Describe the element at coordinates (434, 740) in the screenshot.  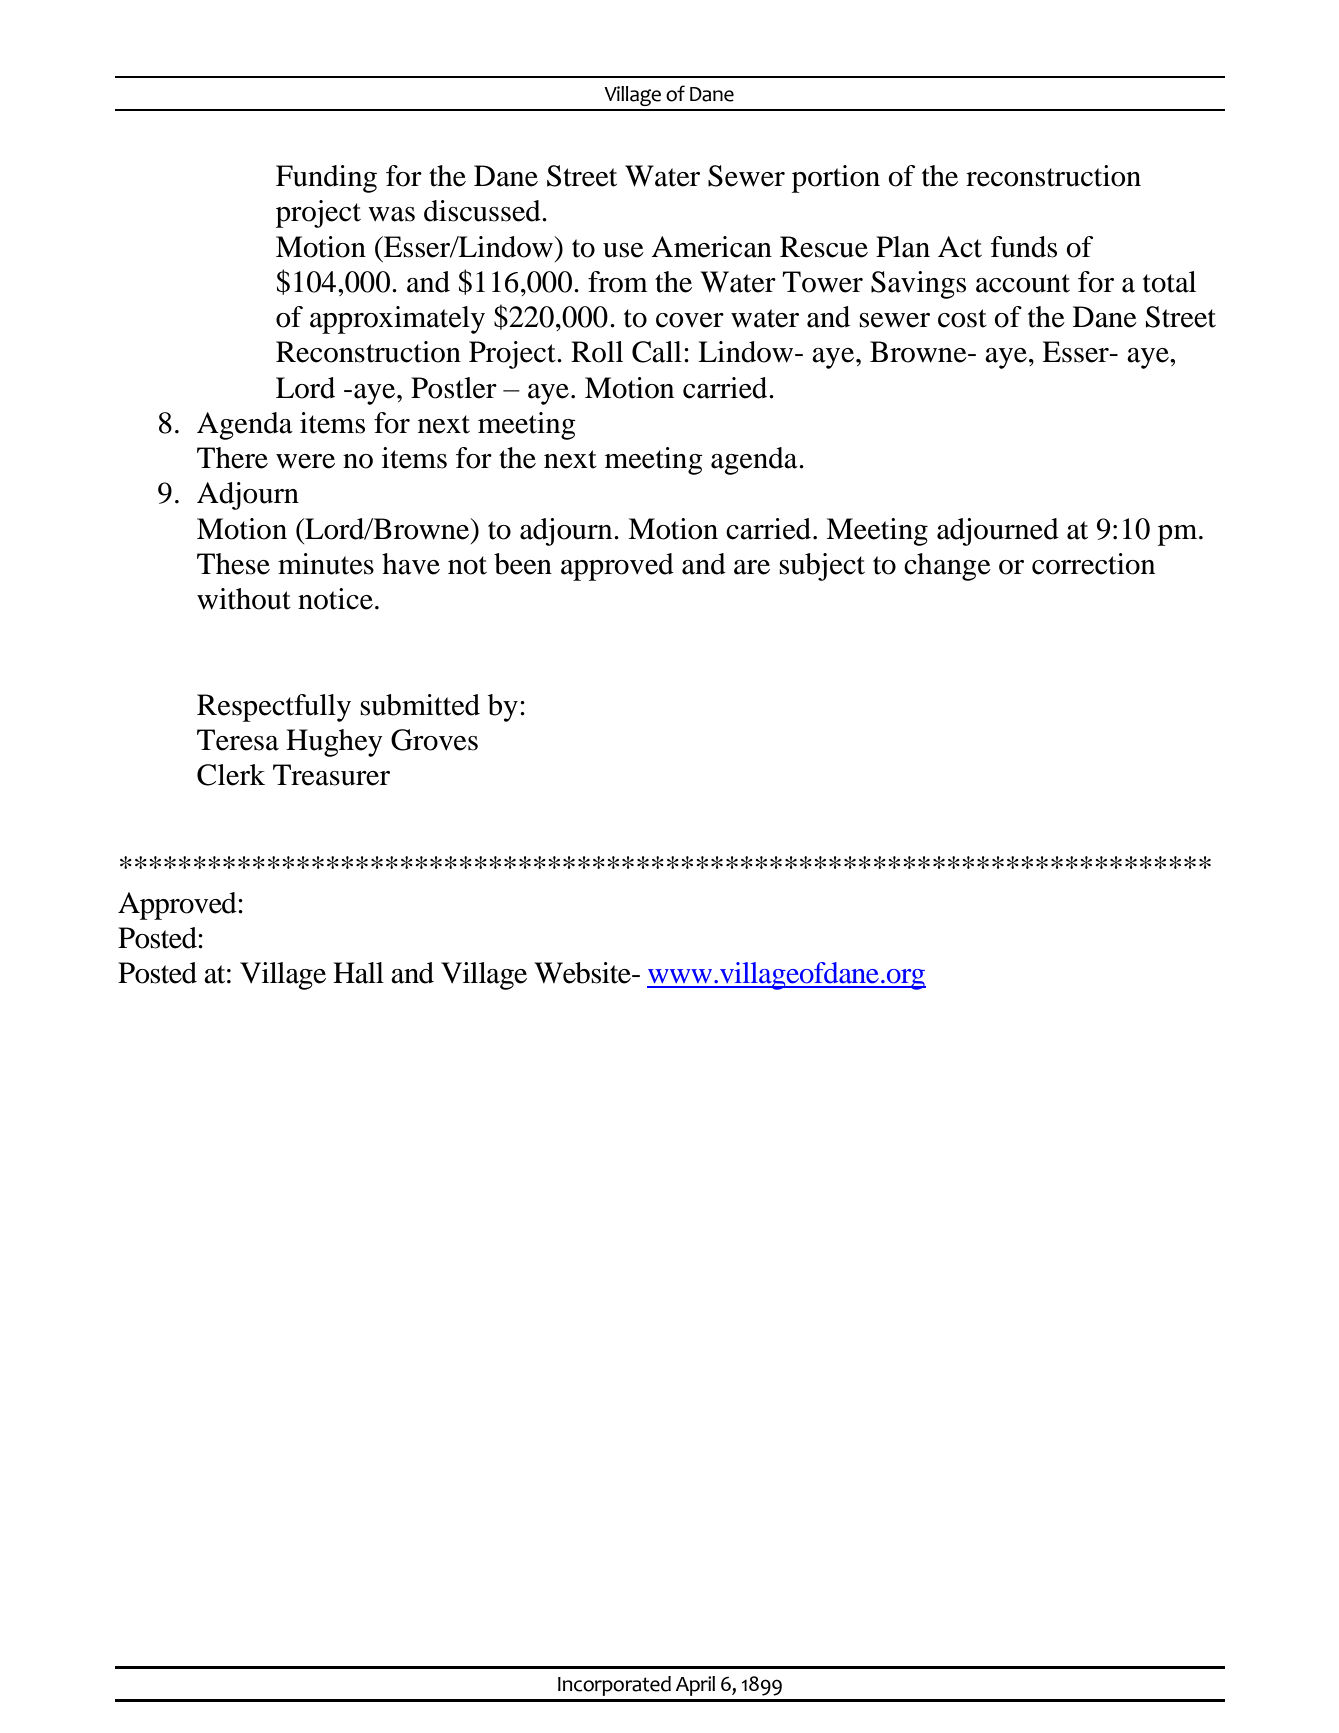
I see `Groves` at that location.
